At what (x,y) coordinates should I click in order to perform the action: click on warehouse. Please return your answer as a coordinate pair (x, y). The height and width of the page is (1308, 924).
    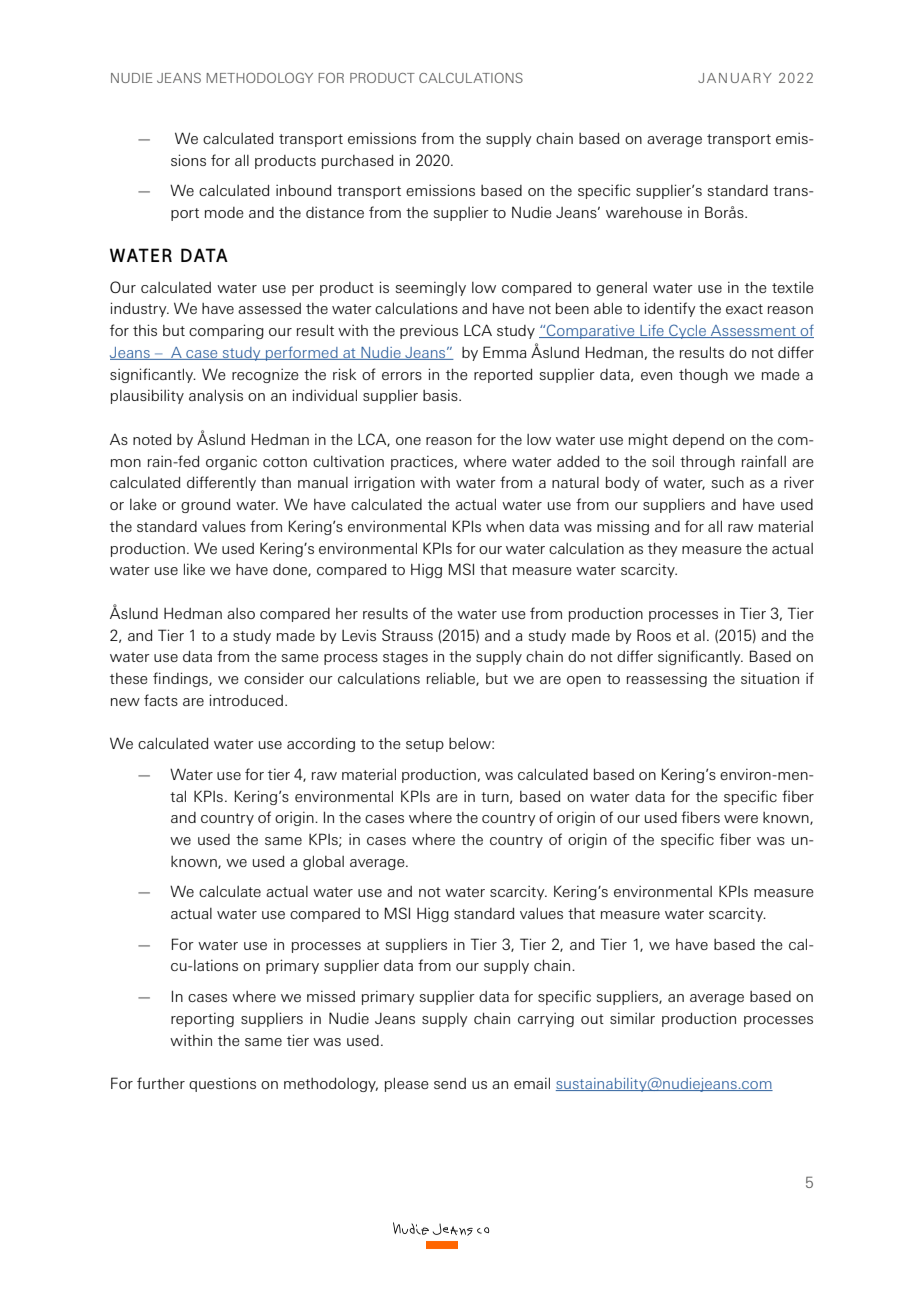
    Looking at the image, I should click on (644, 212).
